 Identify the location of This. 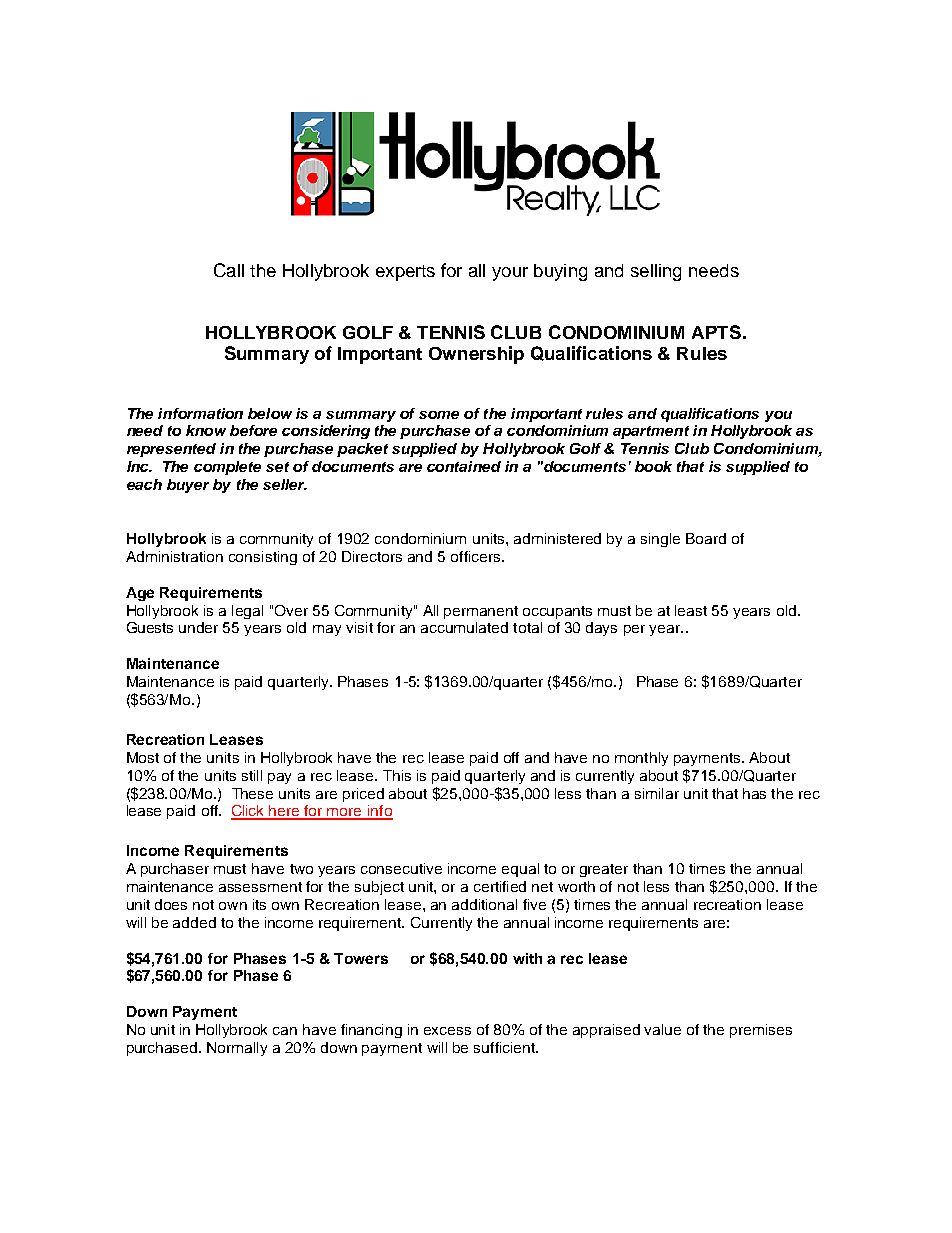
(397, 775).
